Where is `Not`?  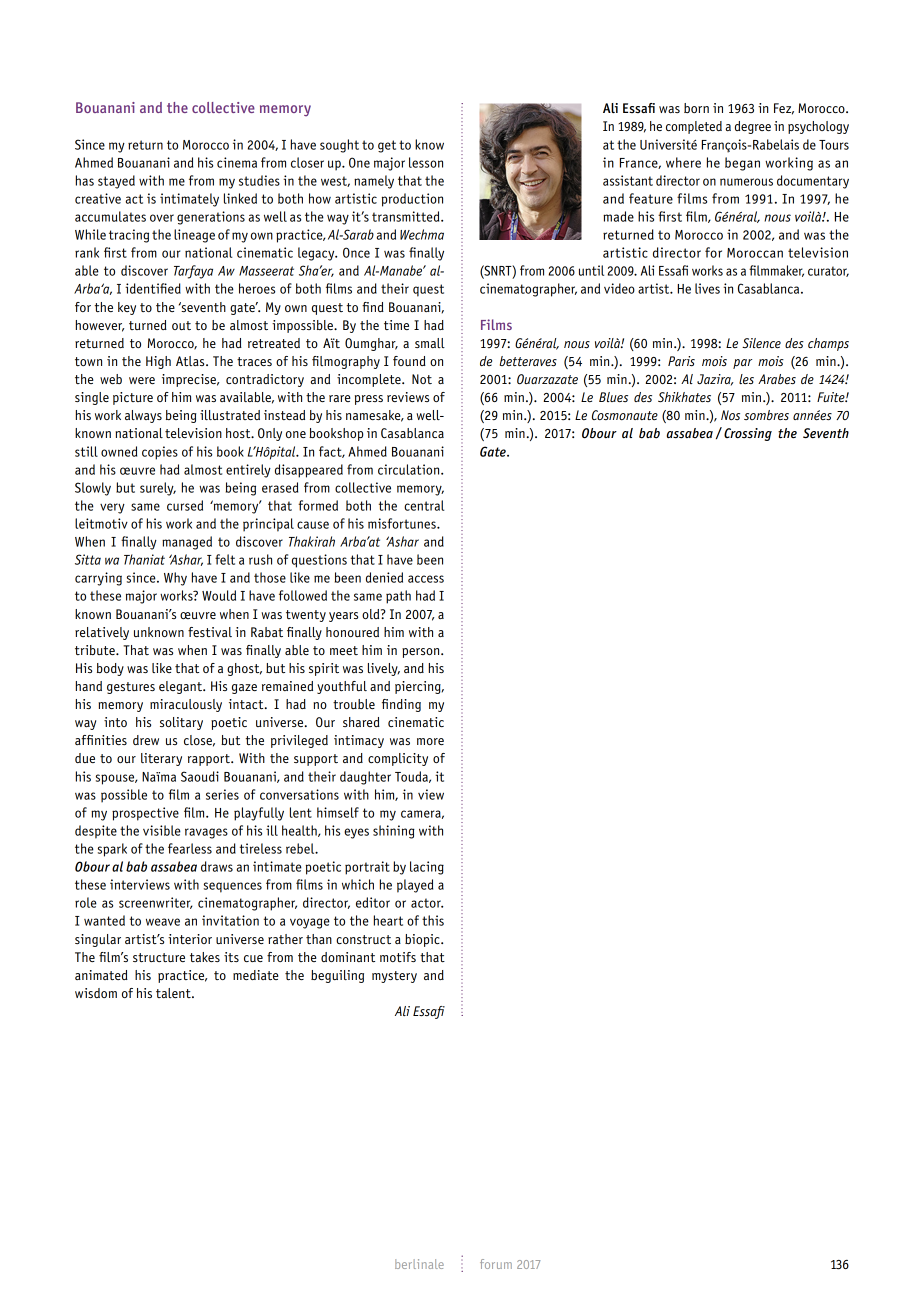 Not is located at coordinates (422, 379).
